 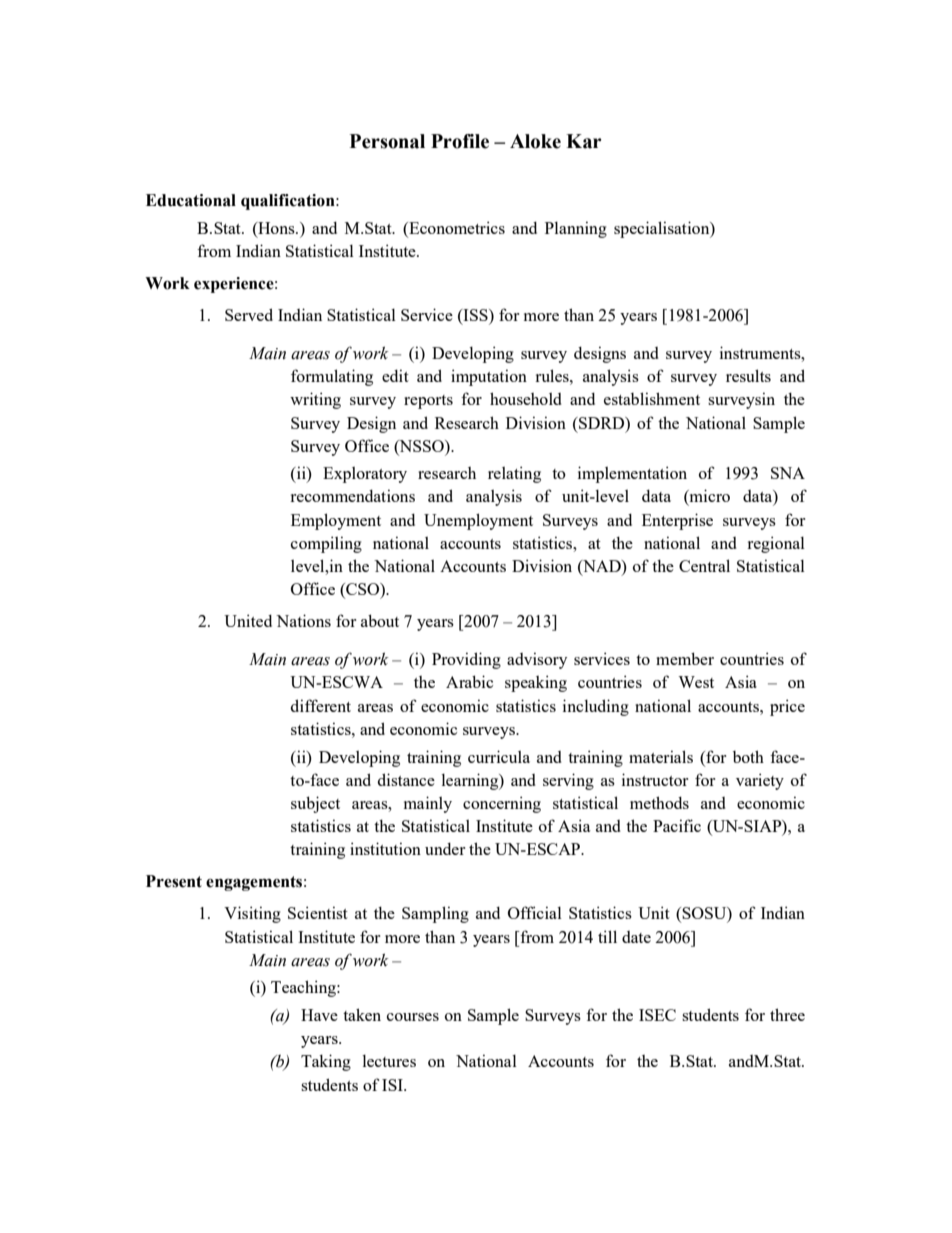 What do you see at coordinates (319, 1015) in the image?
I see `Have` at bounding box center [319, 1015].
